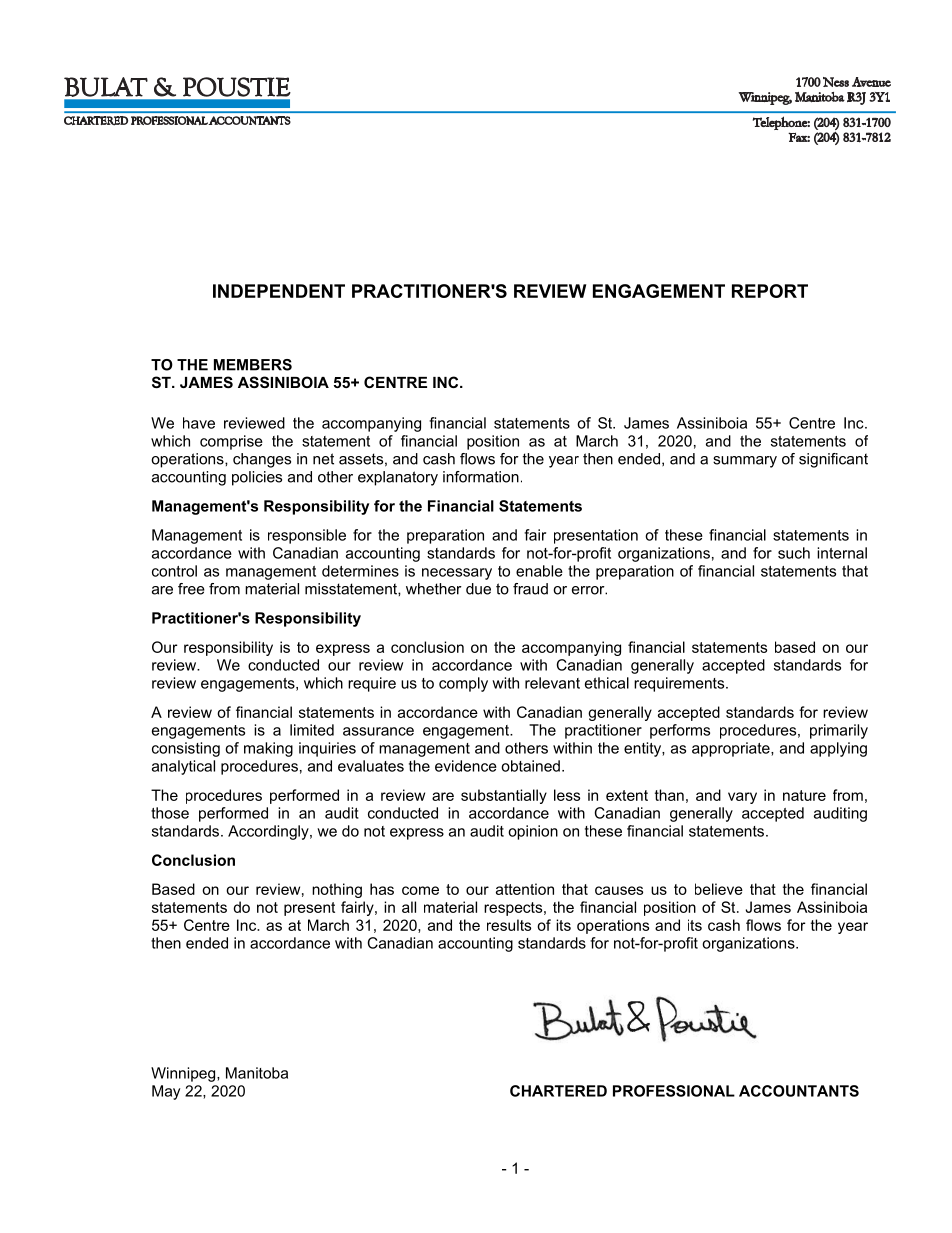 This screenshot has height=1233, width=952. Describe the element at coordinates (463, 684) in the screenshot. I see `comply` at that location.
